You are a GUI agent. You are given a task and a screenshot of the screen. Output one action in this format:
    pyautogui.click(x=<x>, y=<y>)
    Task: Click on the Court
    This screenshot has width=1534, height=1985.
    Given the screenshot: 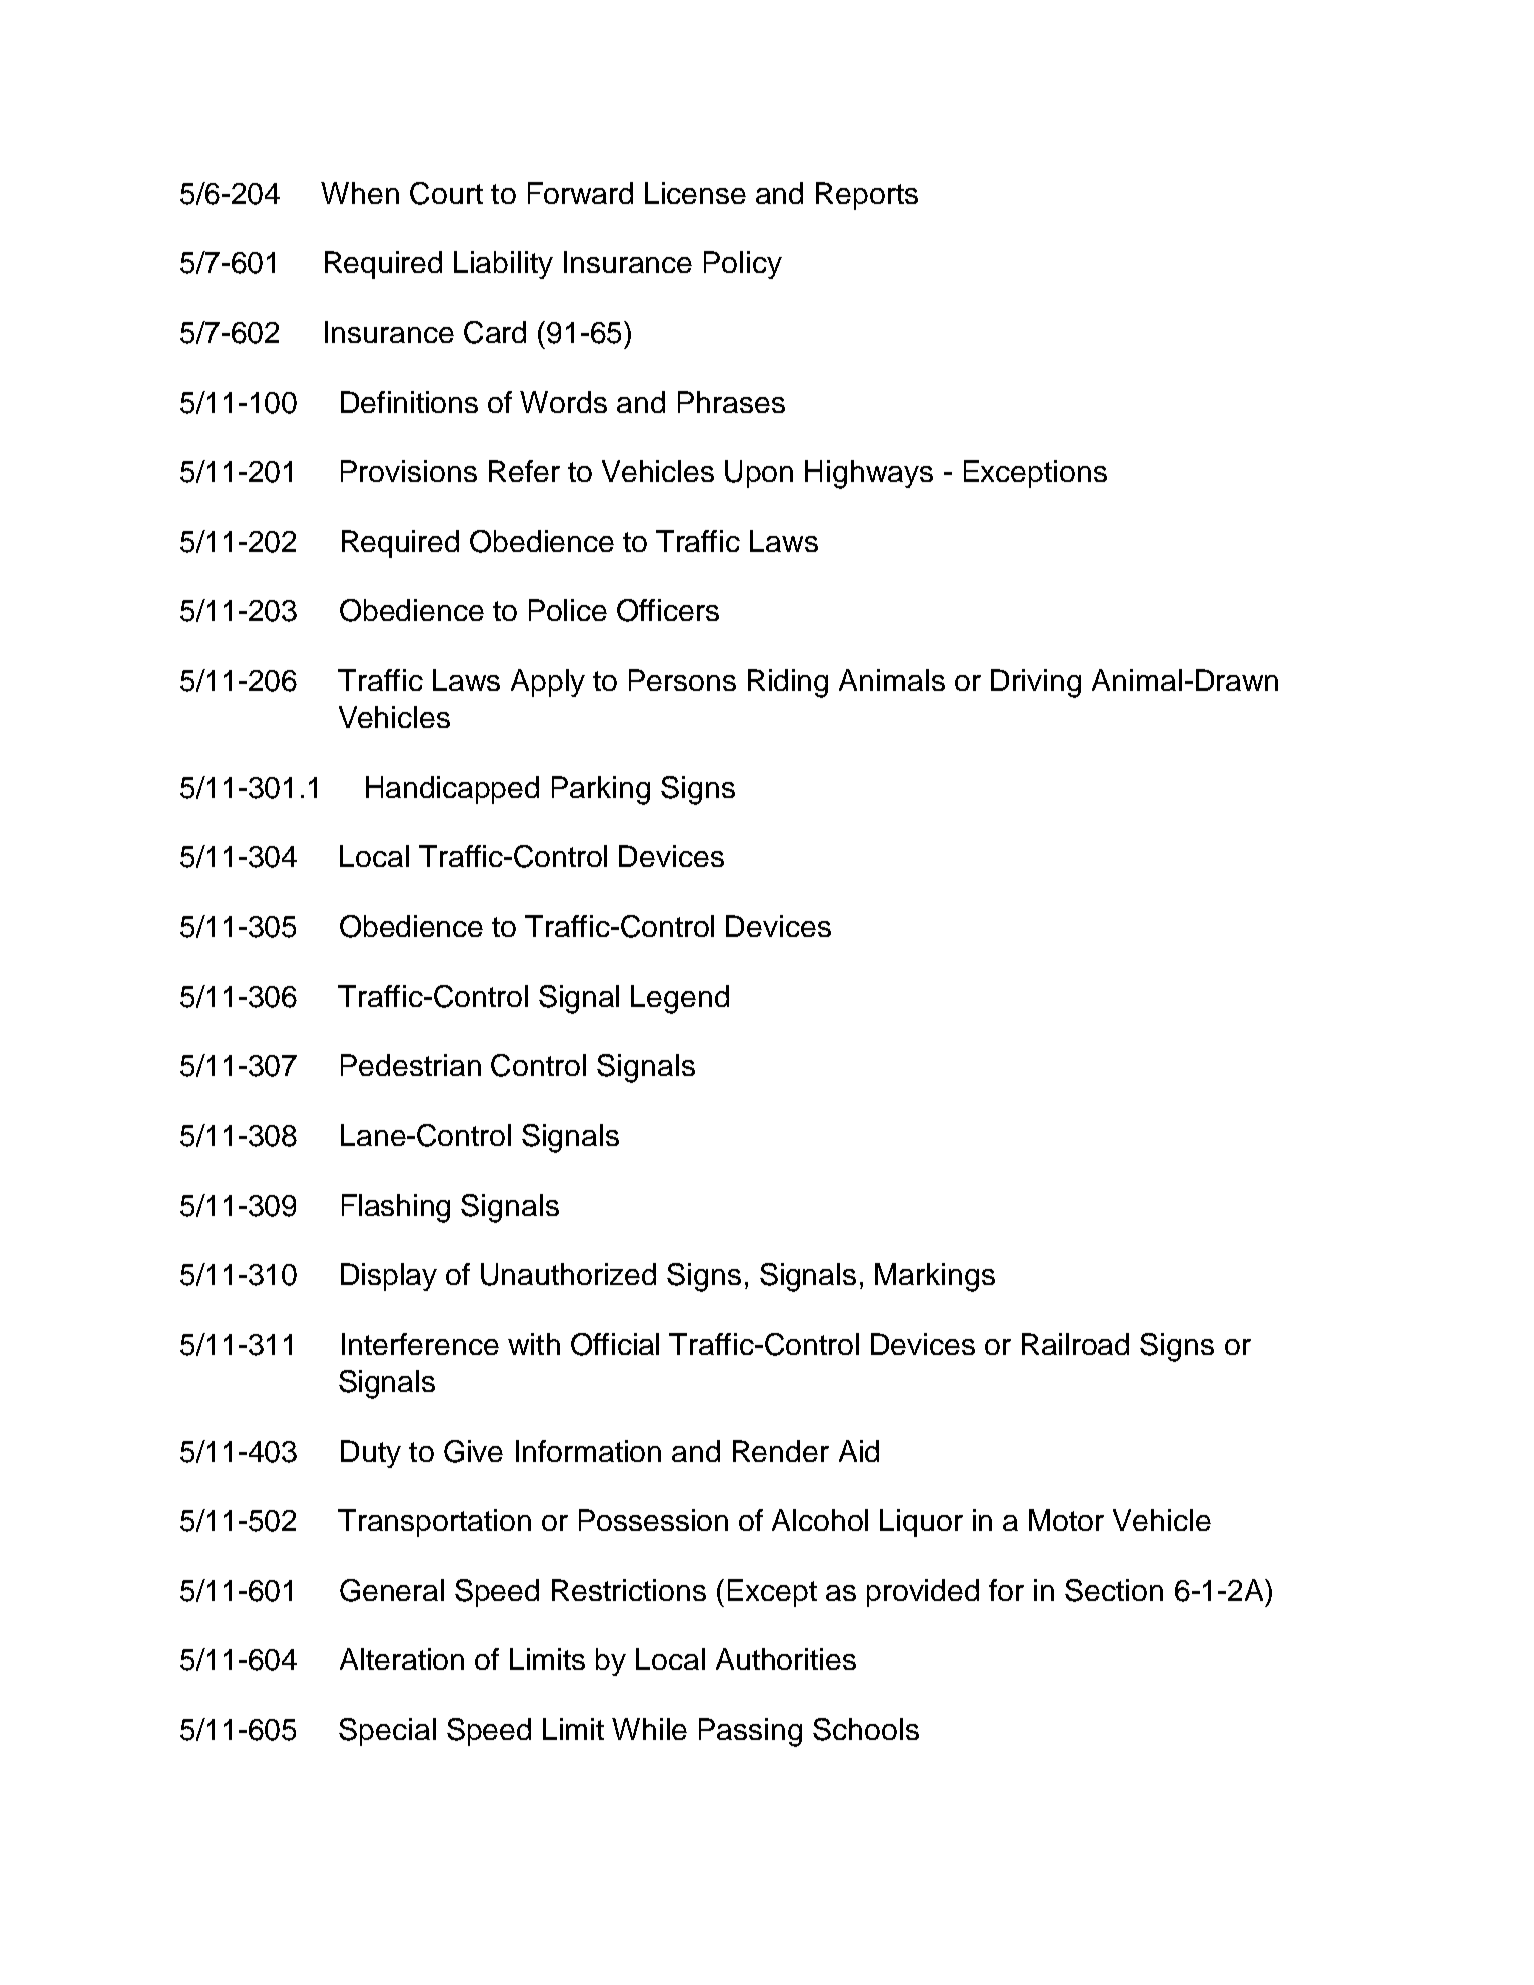 What is the action you would take?
    pyautogui.click(x=446, y=193)
